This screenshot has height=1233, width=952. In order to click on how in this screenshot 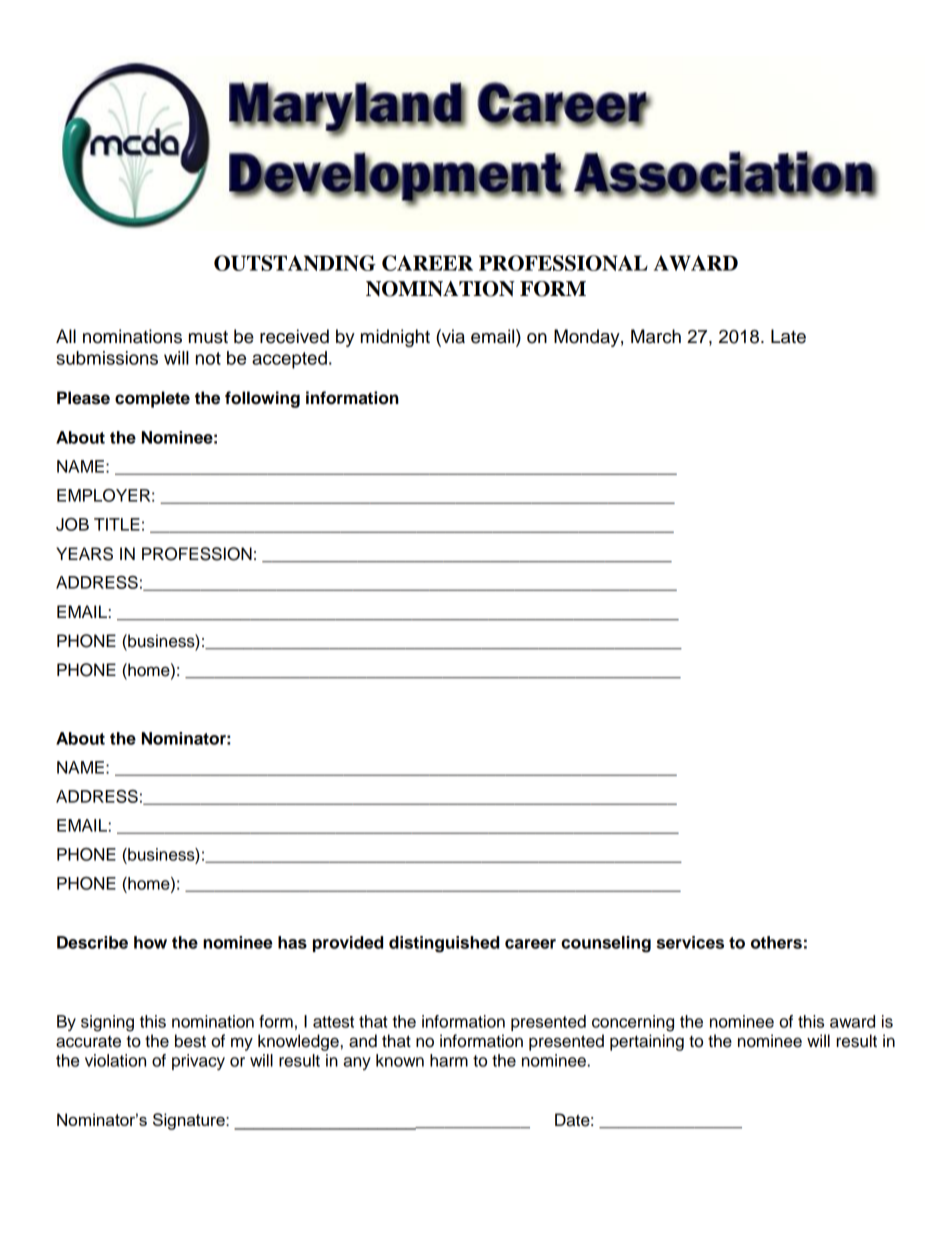, I will do `click(150, 942)`.
